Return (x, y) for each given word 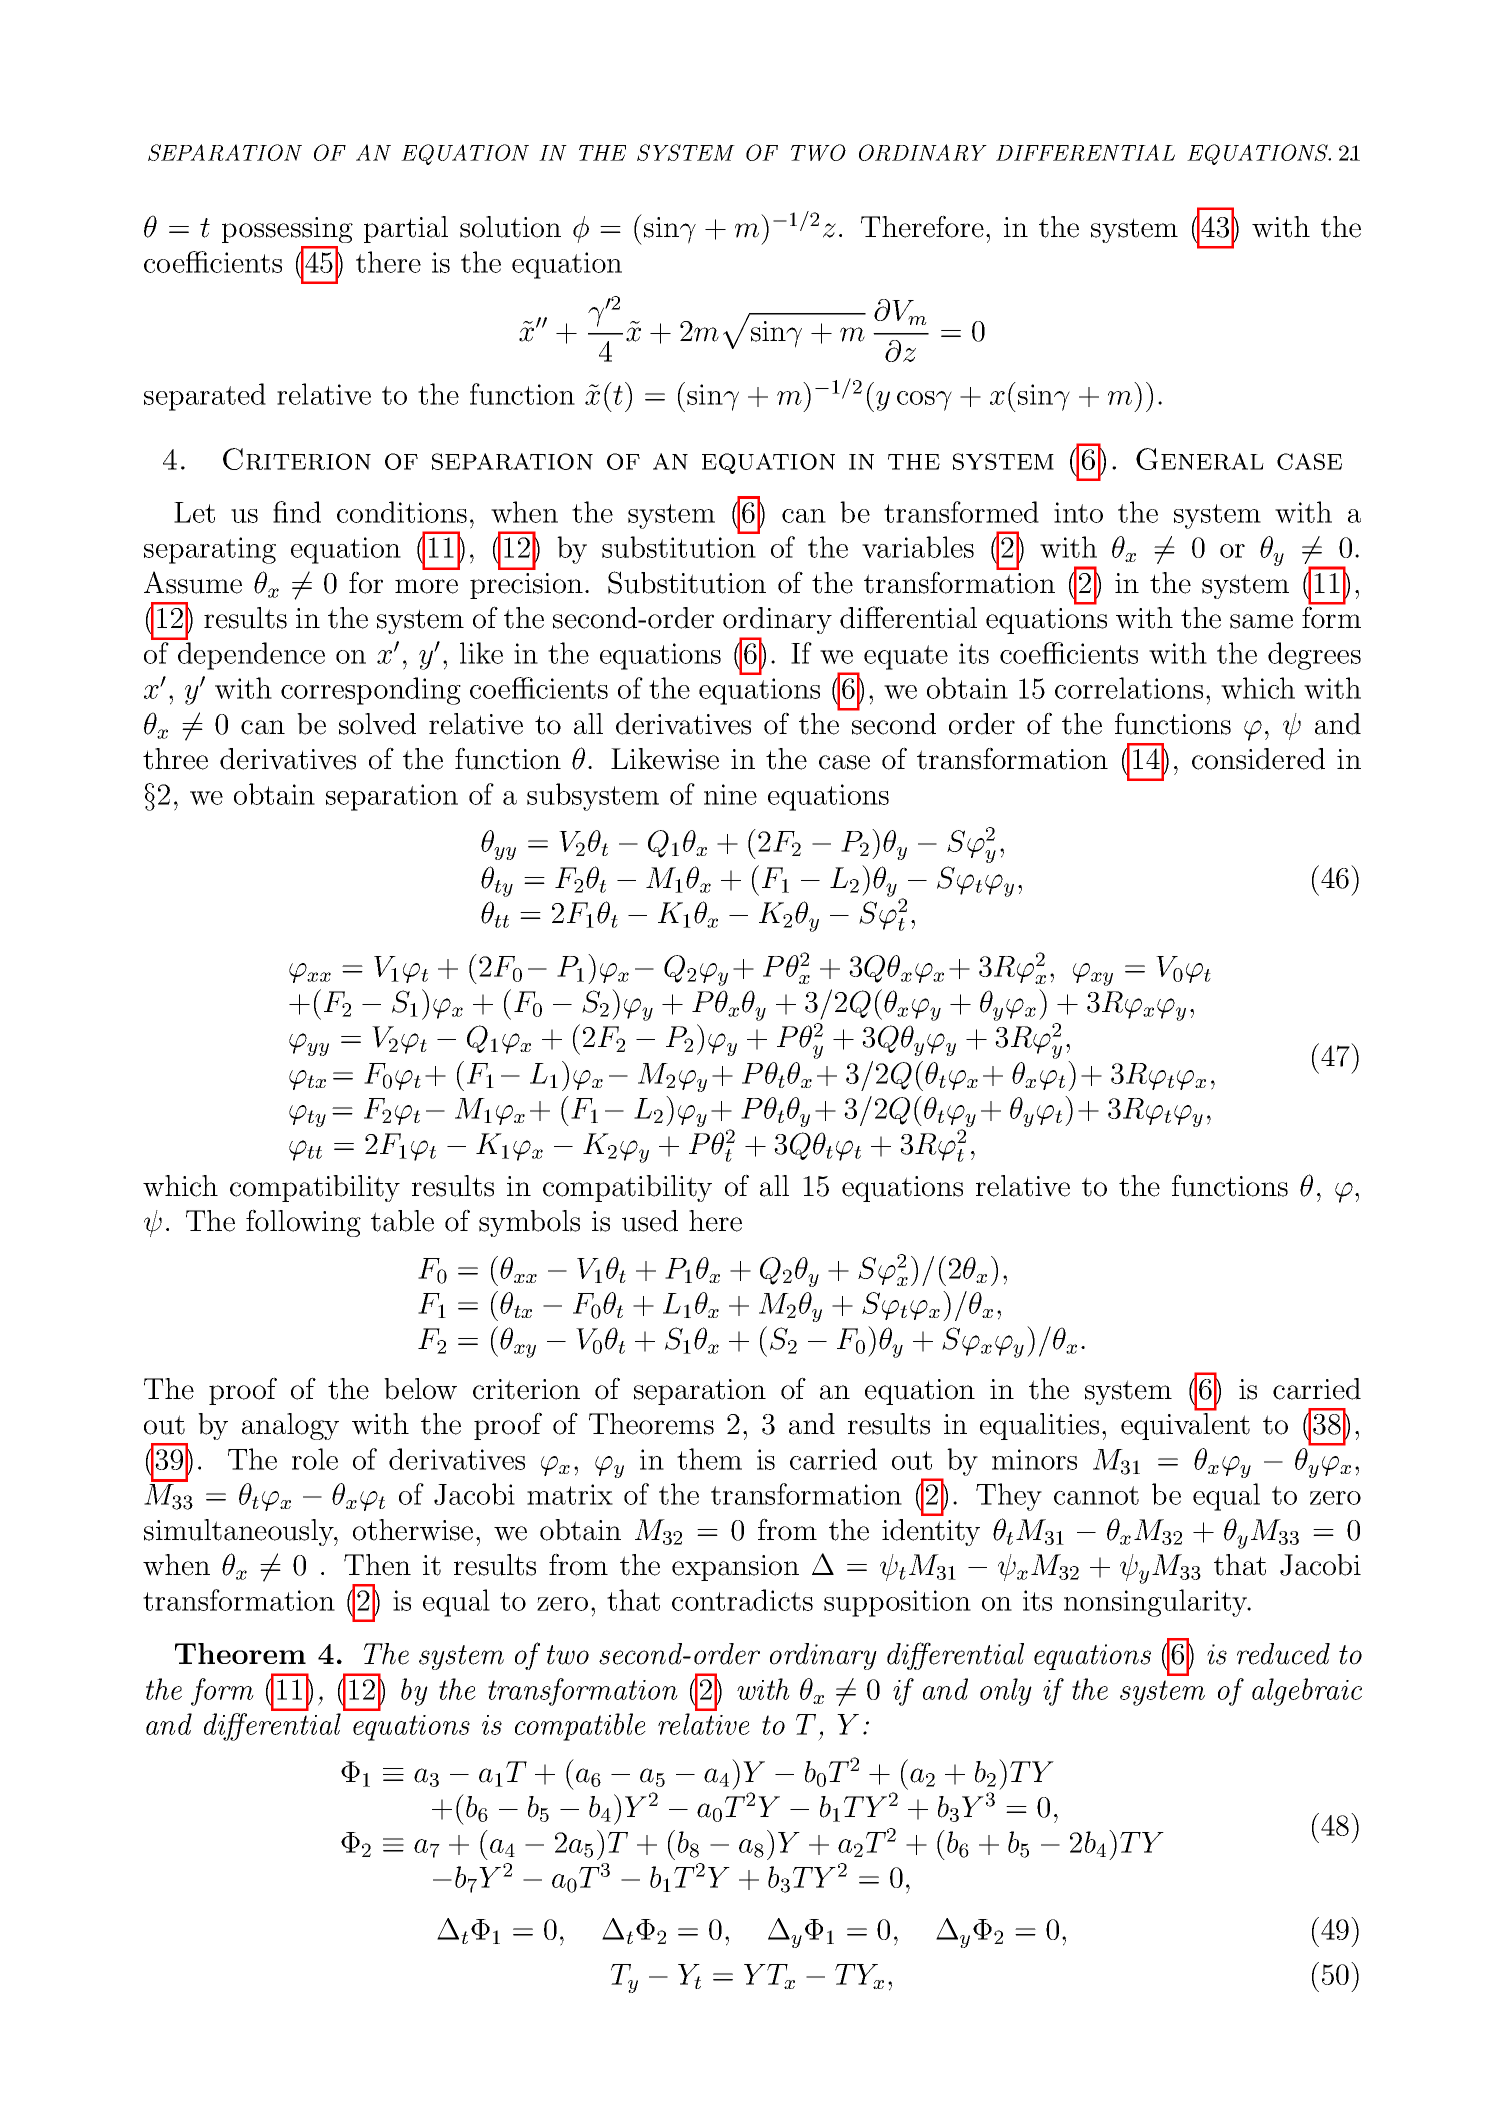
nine (730, 794)
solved (377, 724)
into (1078, 512)
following (303, 1223)
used (650, 1221)
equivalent (1185, 1426)
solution (510, 227)
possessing (287, 230)
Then (377, 1565)
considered (1258, 759)
